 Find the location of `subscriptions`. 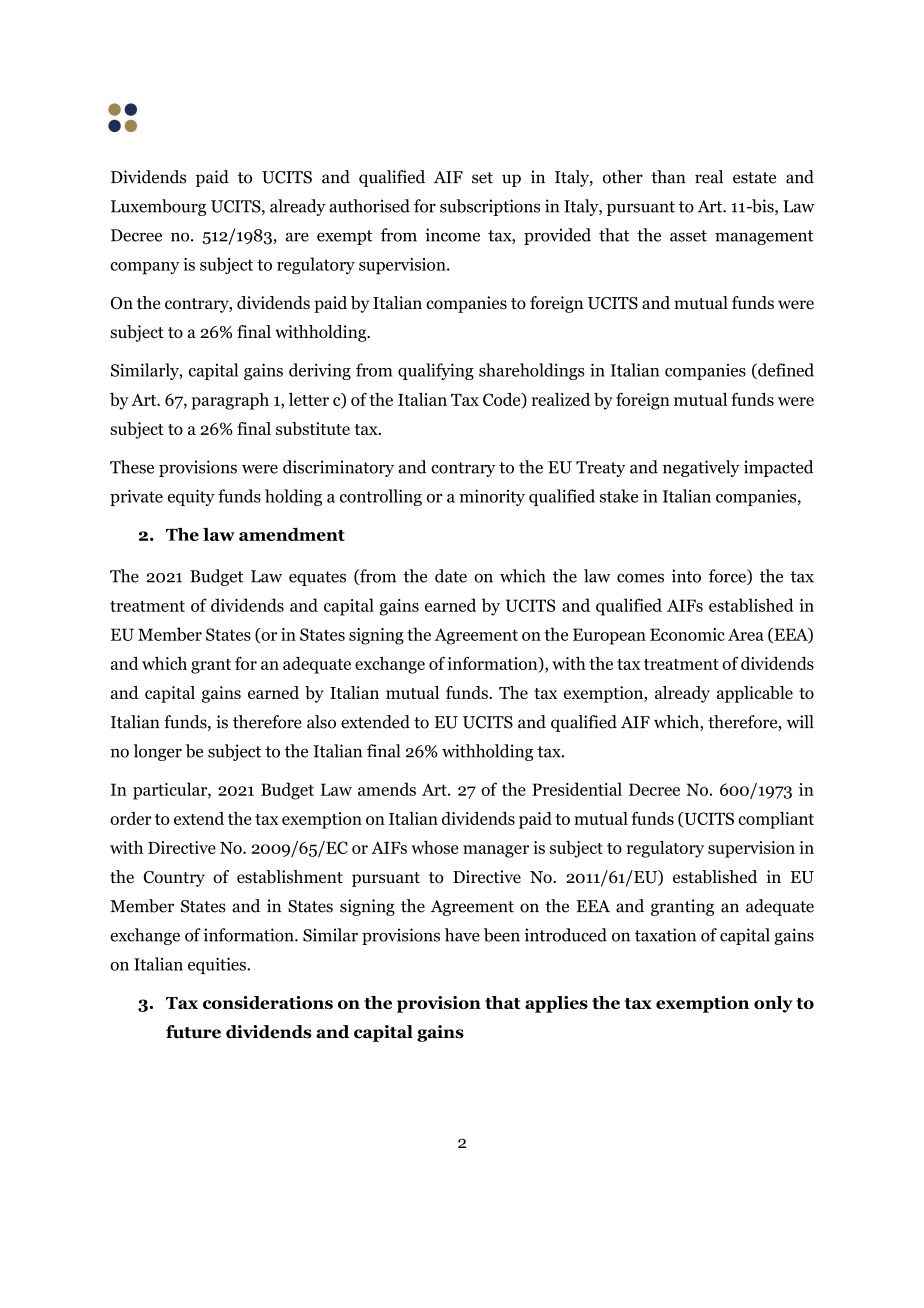

subscriptions is located at coordinates (490, 207).
